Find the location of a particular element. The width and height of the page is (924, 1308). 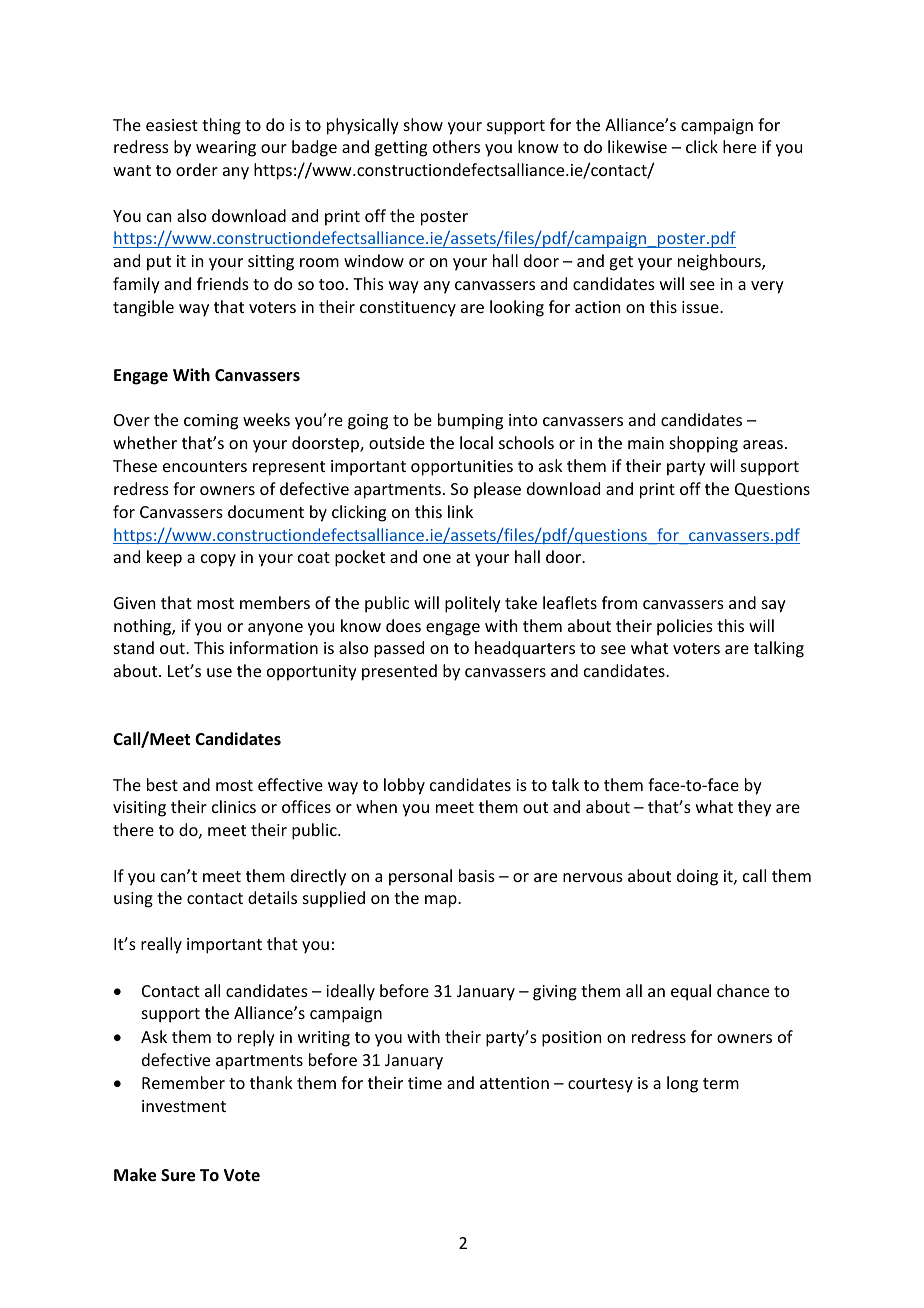

Sure is located at coordinates (178, 1175).
